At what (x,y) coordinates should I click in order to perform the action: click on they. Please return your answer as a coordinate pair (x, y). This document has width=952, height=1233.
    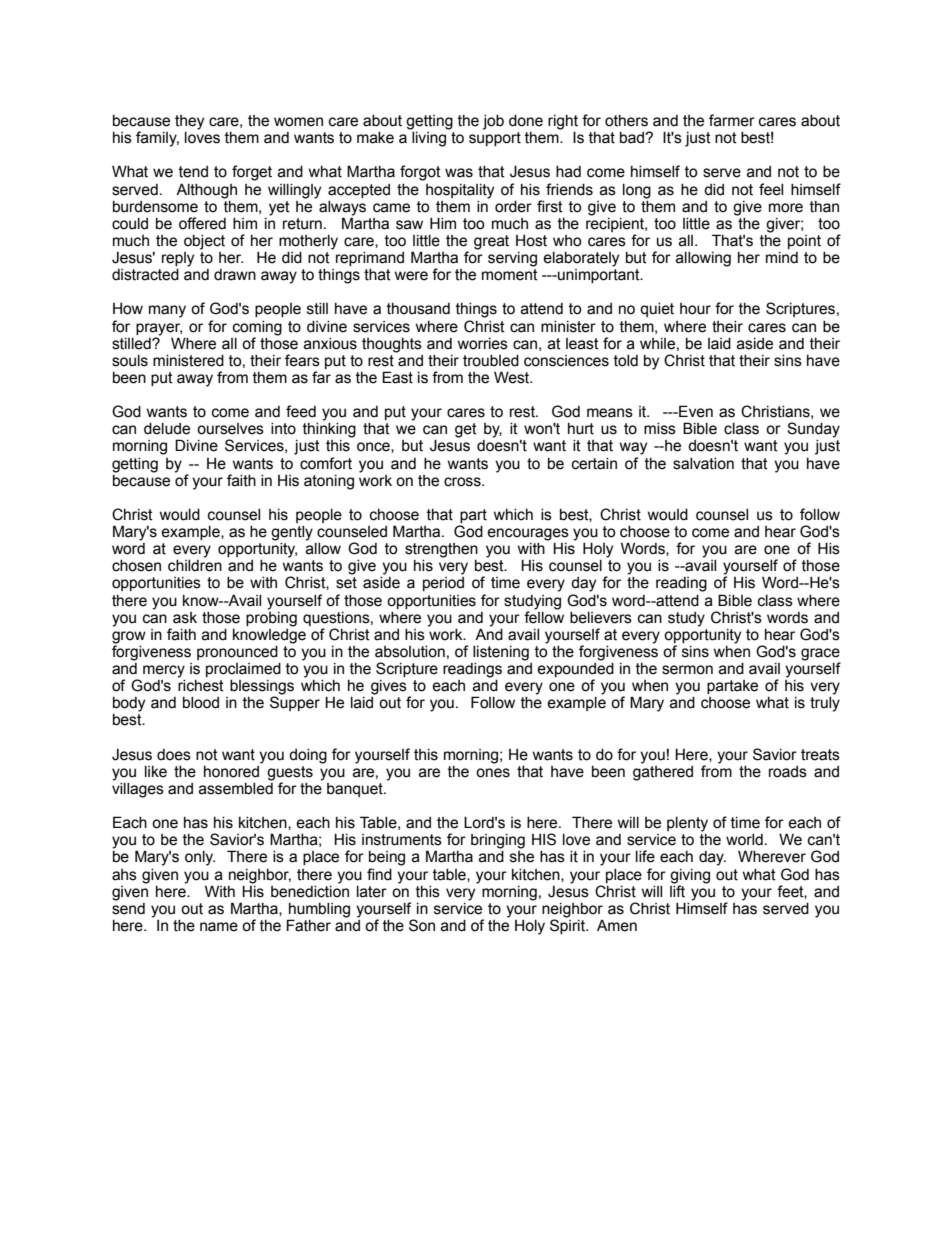
    Looking at the image, I should click on (189, 122).
